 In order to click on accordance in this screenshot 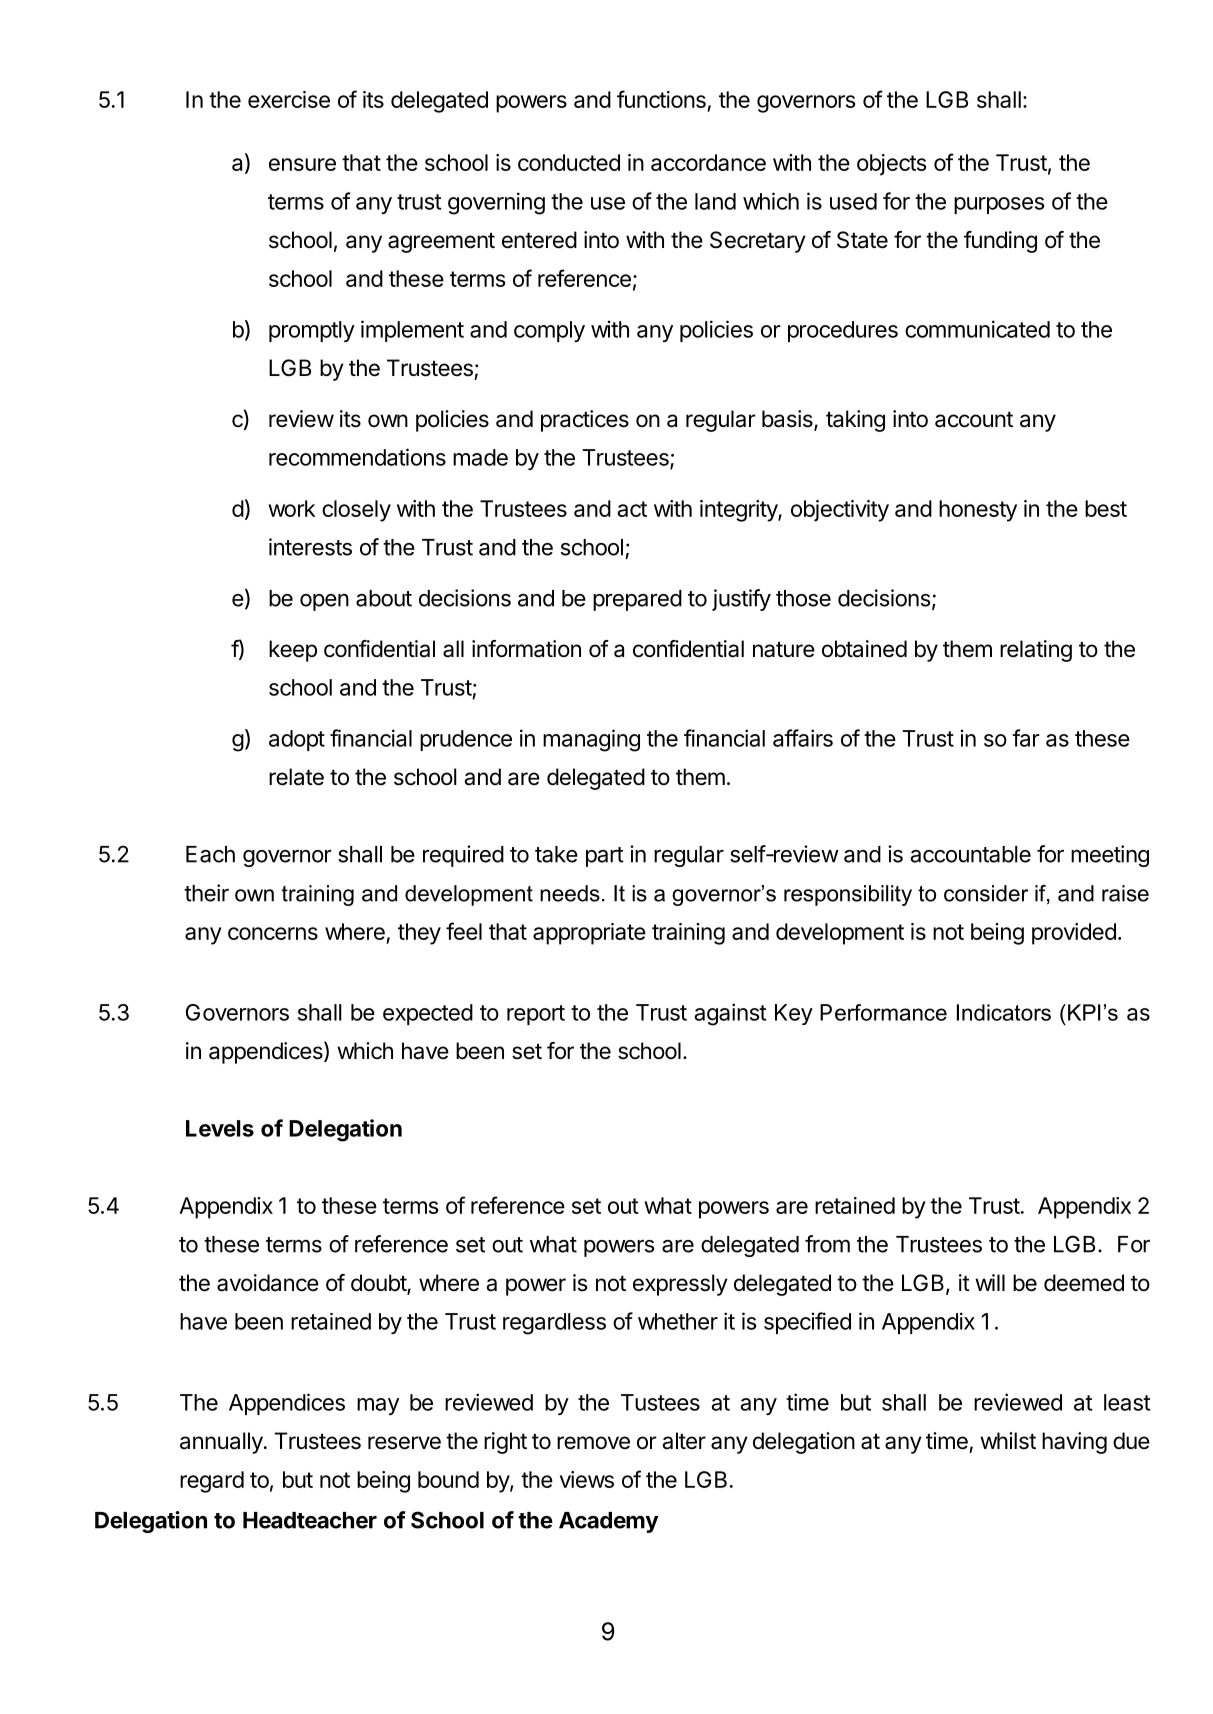, I will do `click(708, 162)`.
